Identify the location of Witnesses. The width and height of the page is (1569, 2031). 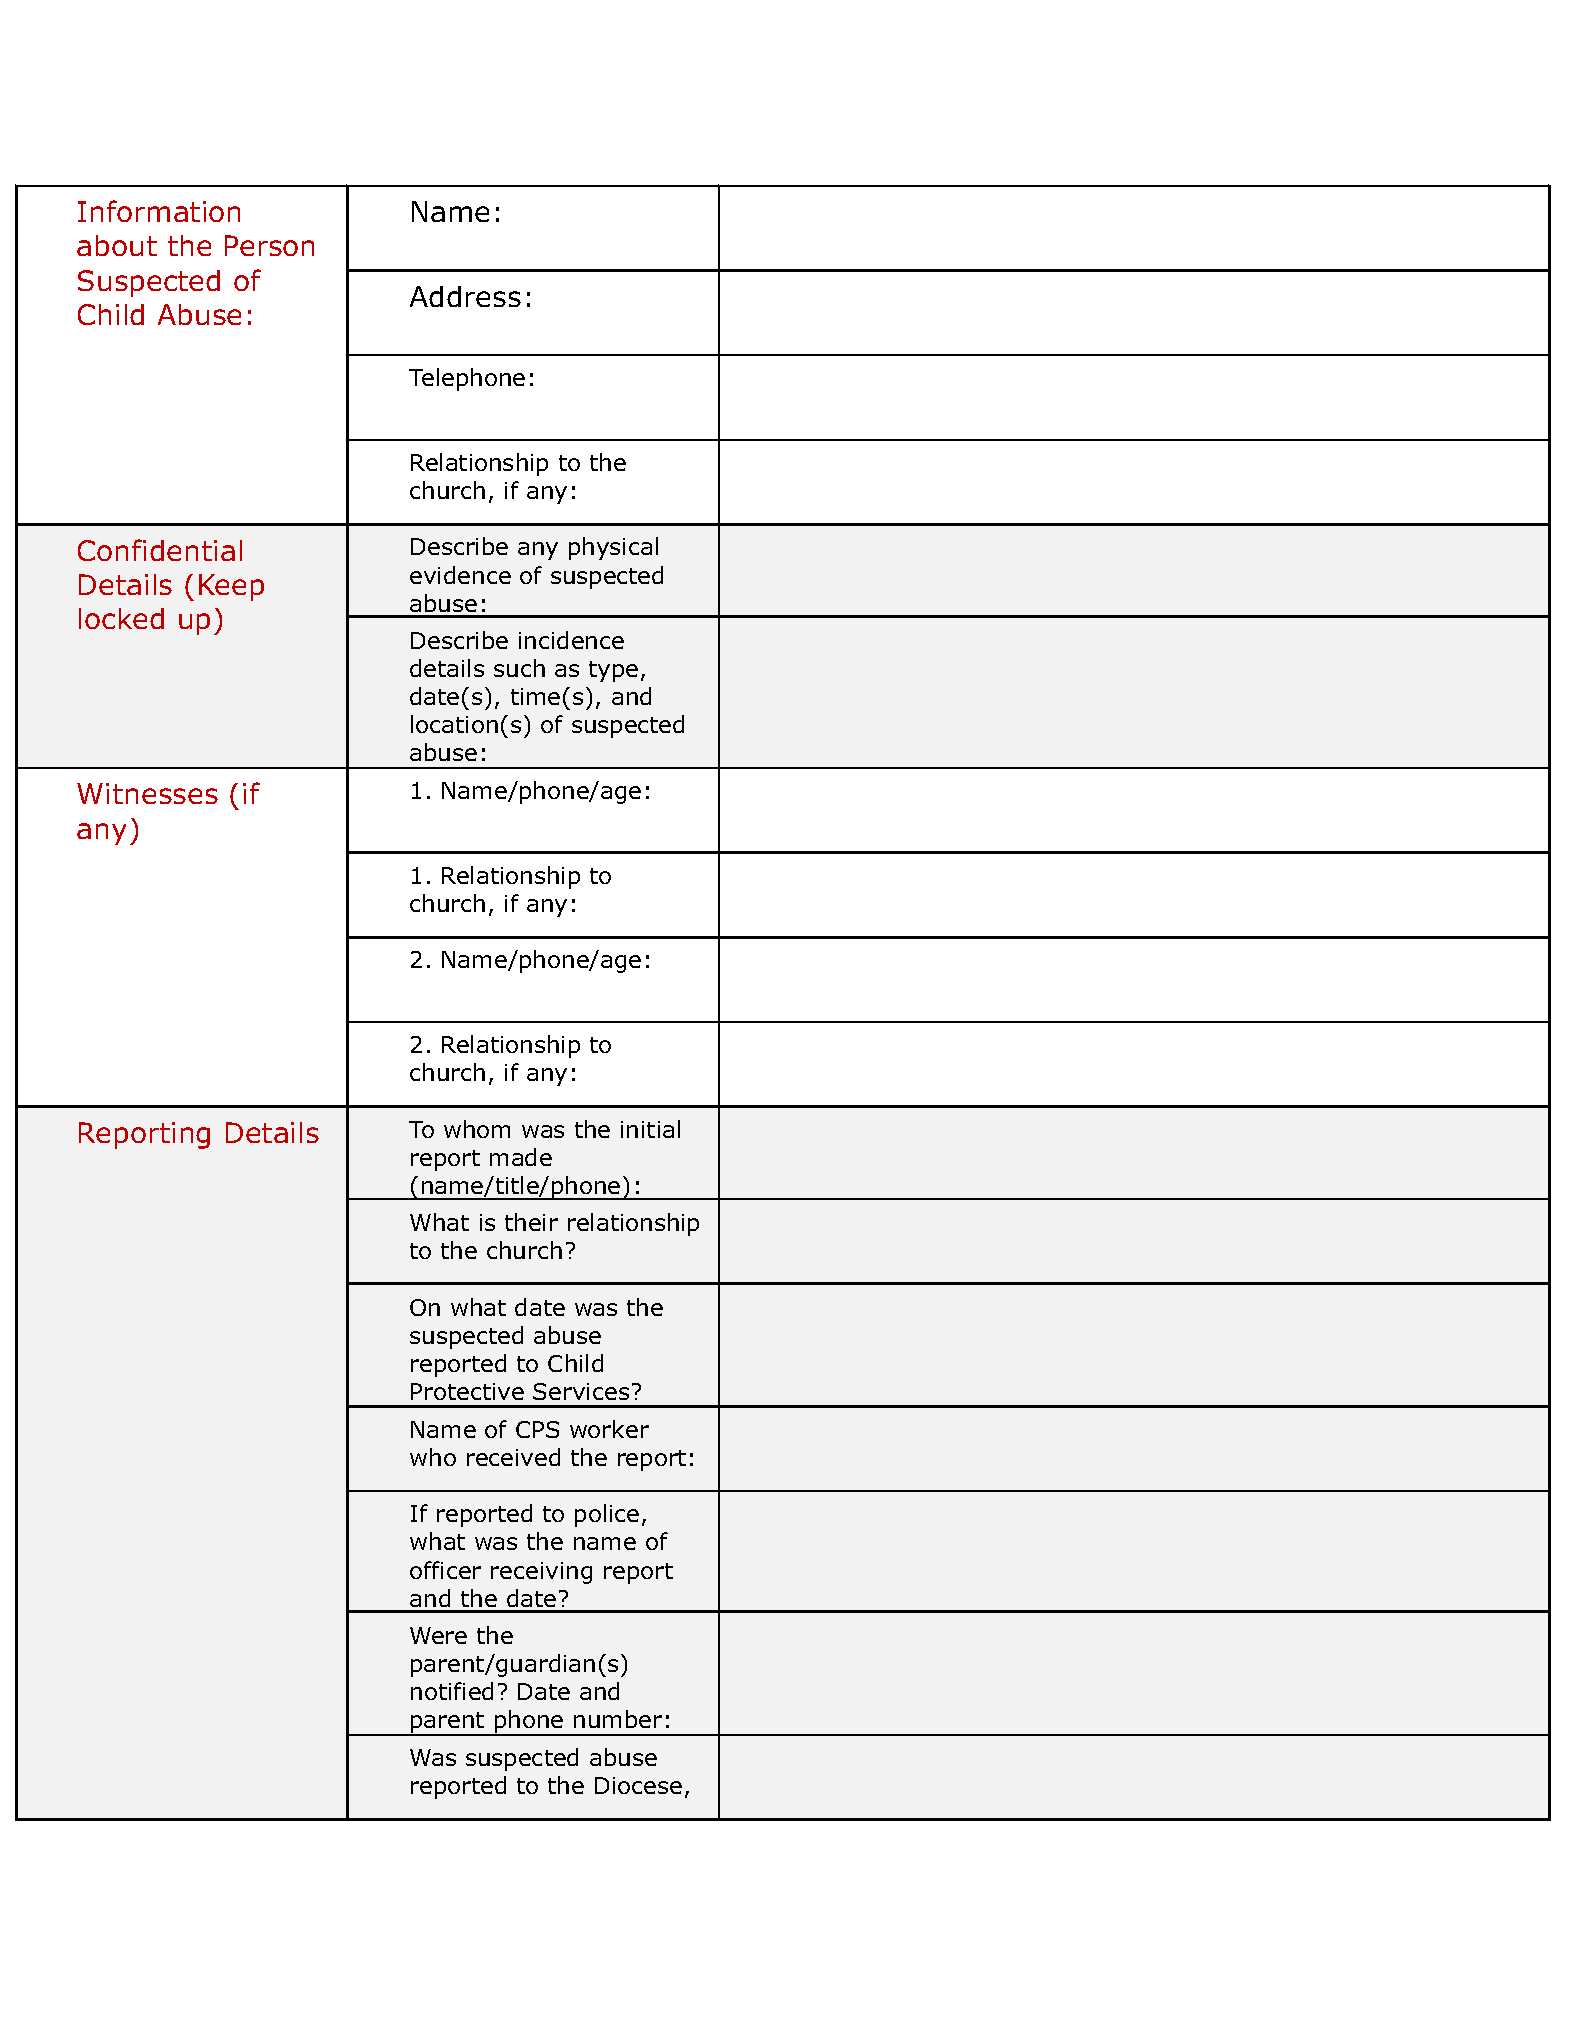
(147, 793).
